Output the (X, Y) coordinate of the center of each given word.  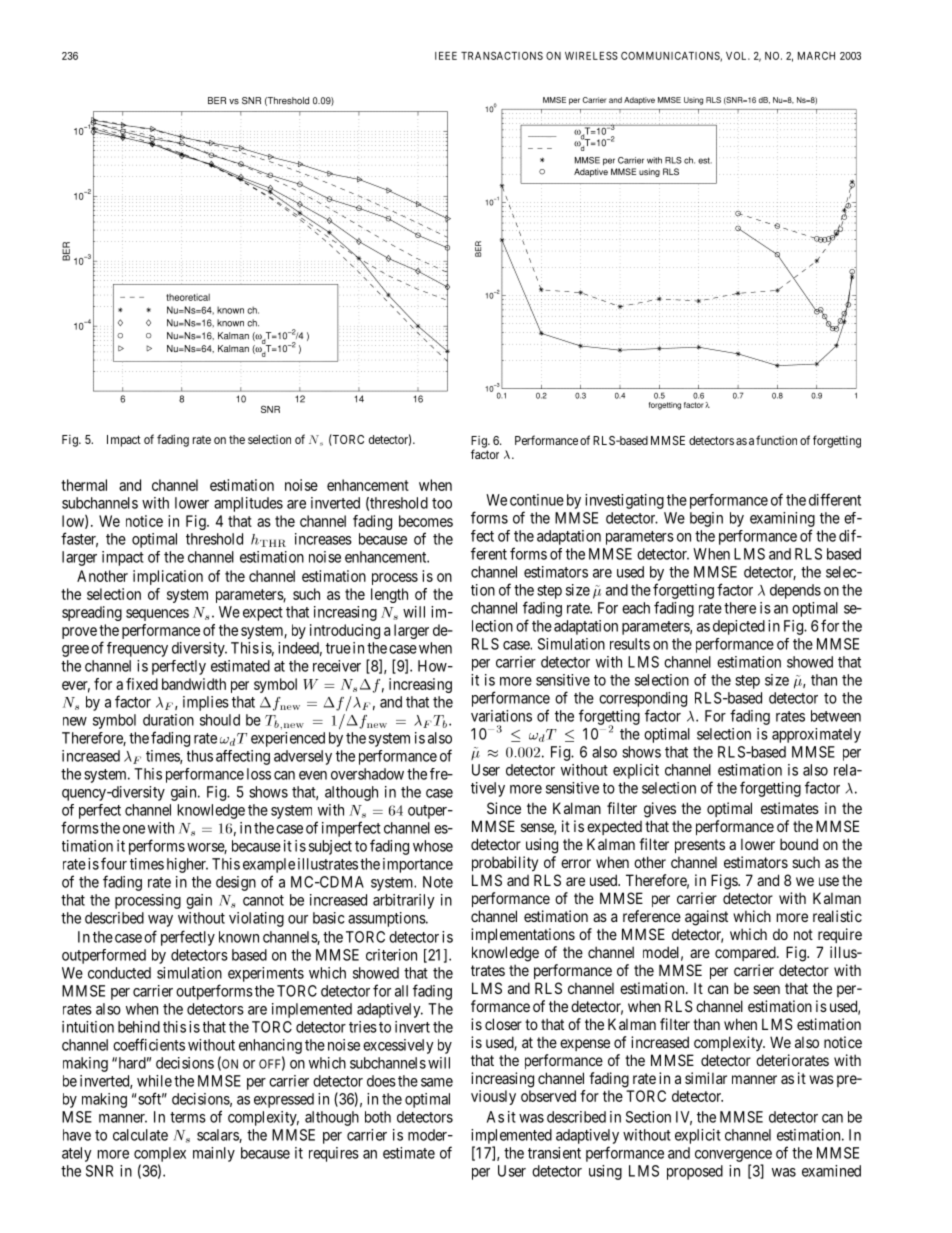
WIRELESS (591, 56)
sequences (157, 615)
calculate (140, 1135)
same (437, 1082)
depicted (739, 627)
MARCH (816, 56)
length (389, 595)
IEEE (446, 56)
